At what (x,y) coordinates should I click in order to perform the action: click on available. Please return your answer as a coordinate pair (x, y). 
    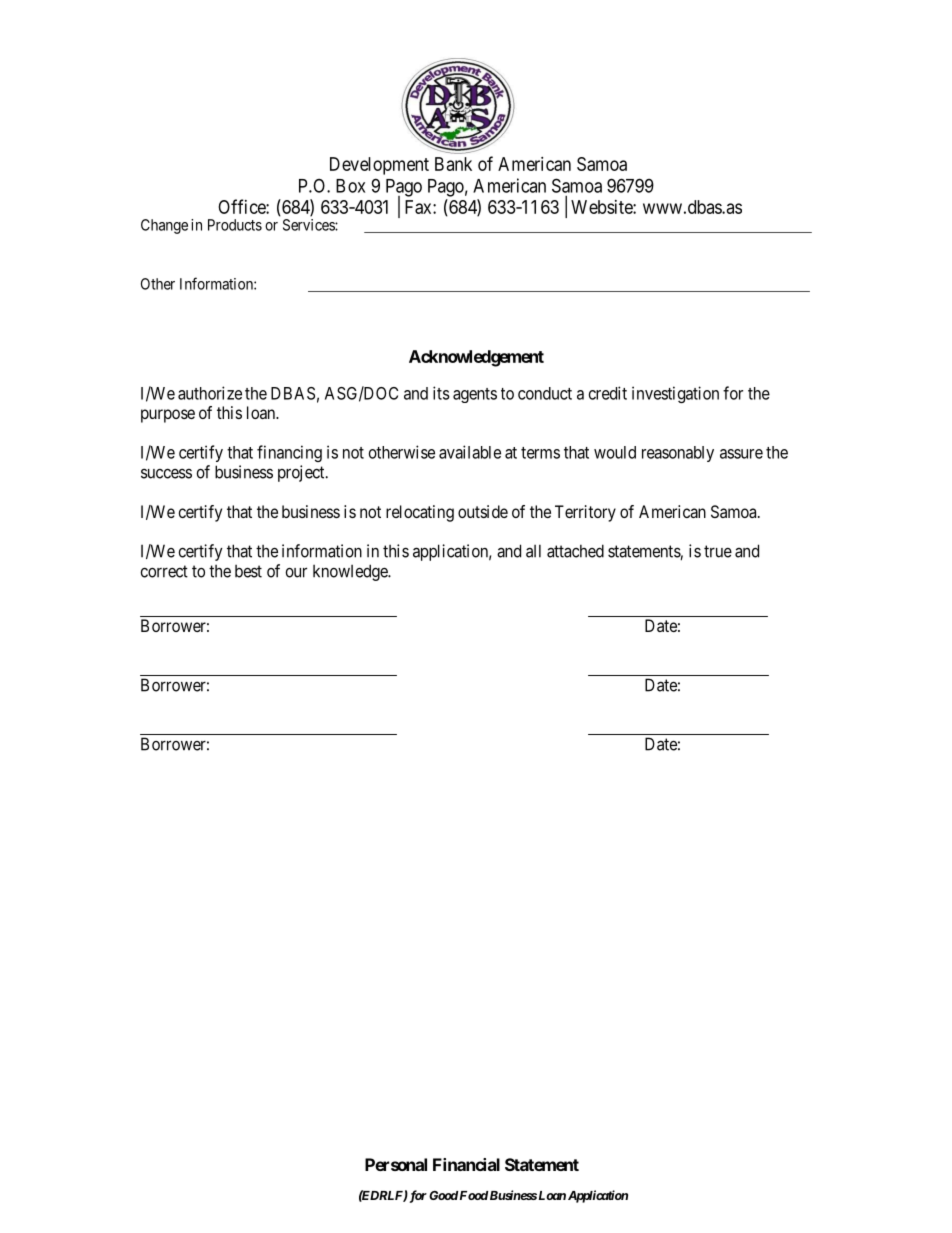
    Looking at the image, I should click on (470, 452).
